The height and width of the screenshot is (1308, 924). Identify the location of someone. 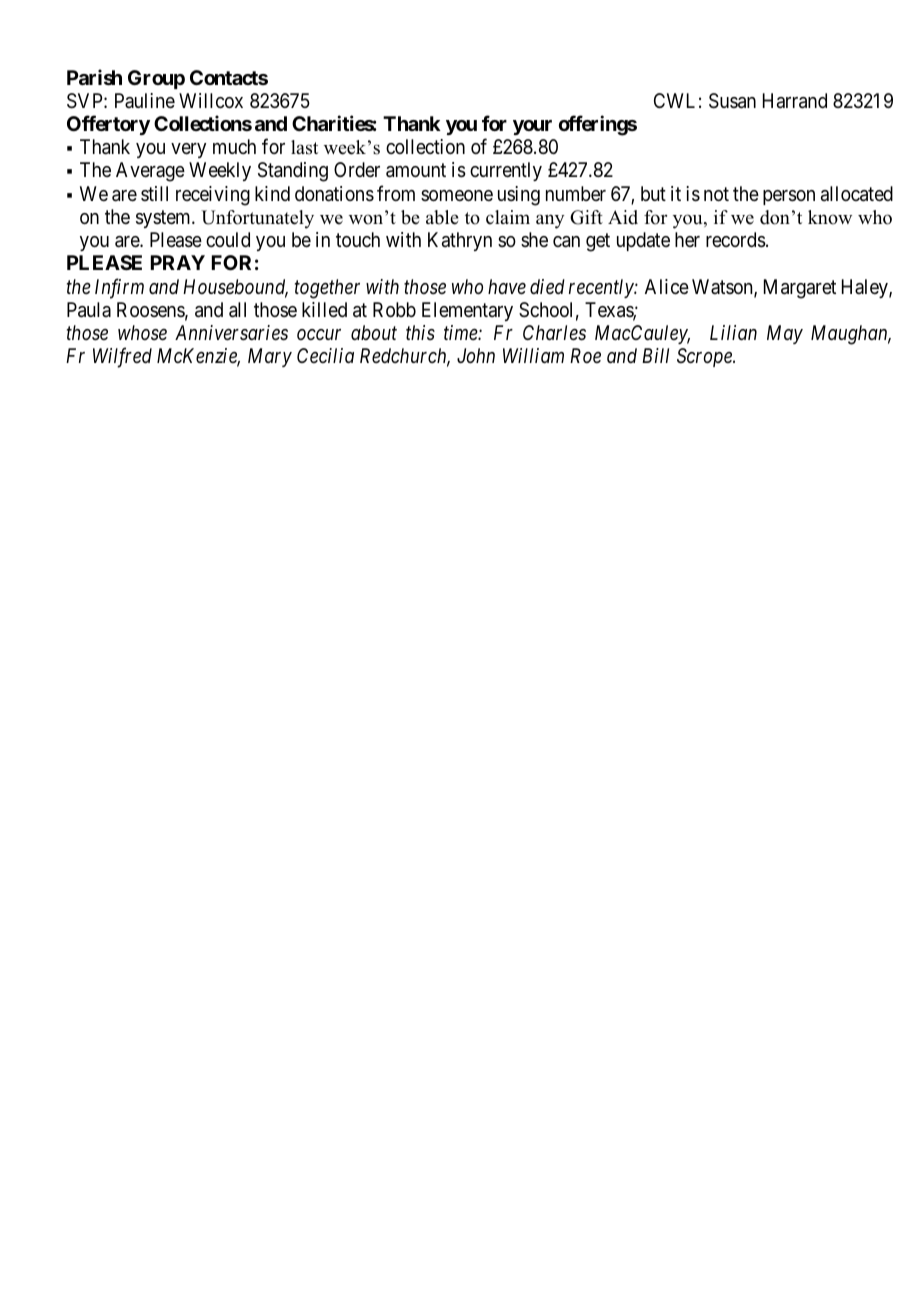
(457, 195).
